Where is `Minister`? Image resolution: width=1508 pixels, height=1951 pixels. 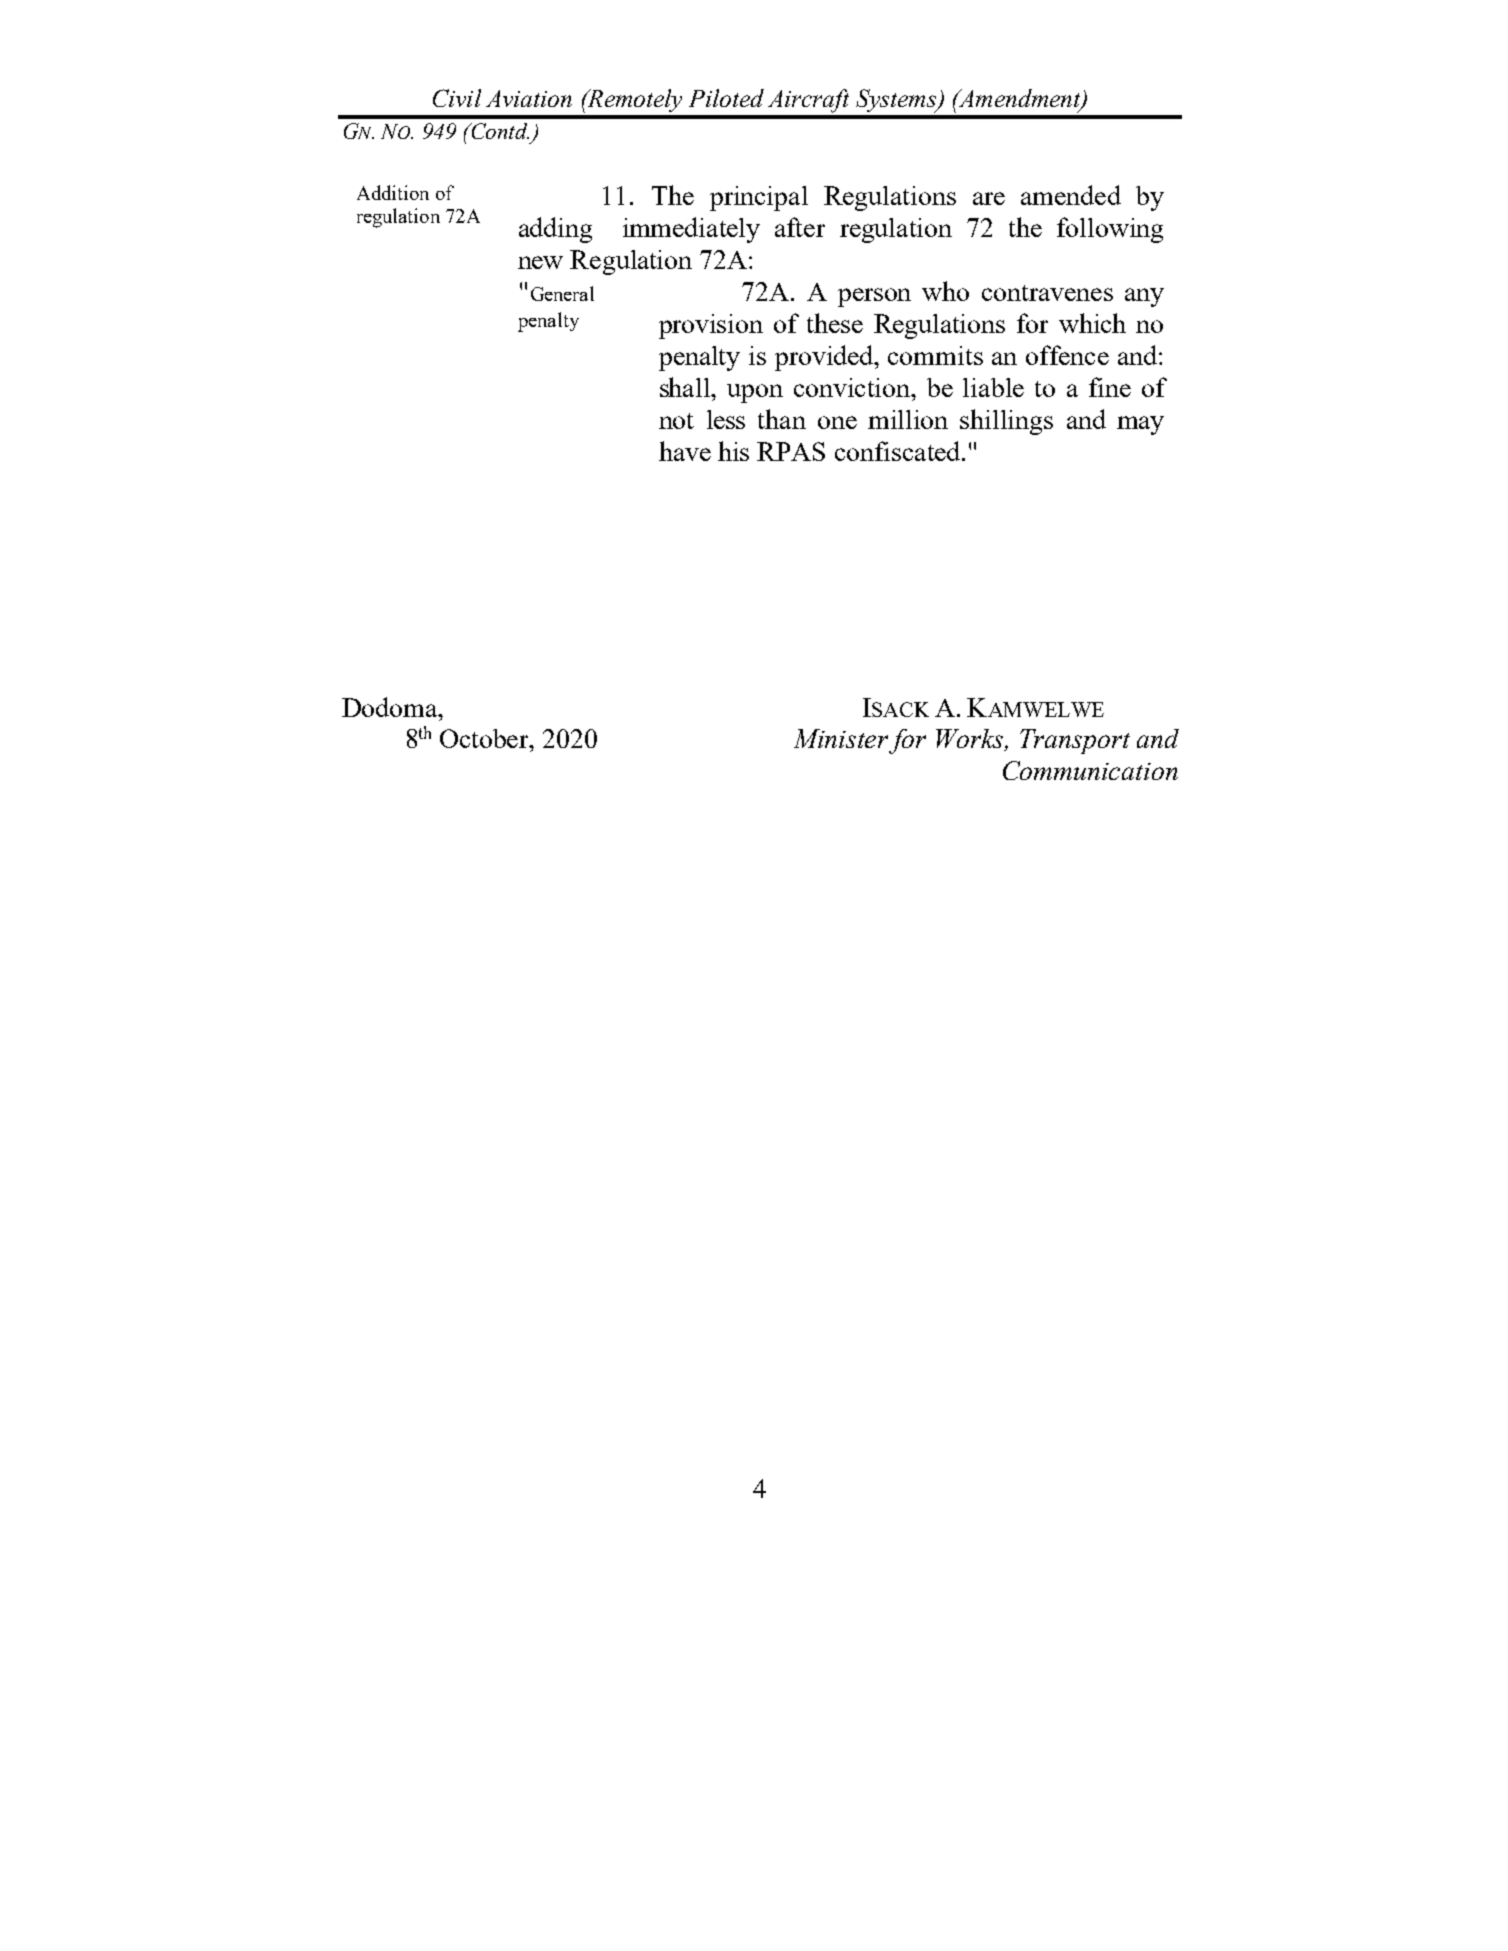 Minister is located at coordinates (841, 738).
